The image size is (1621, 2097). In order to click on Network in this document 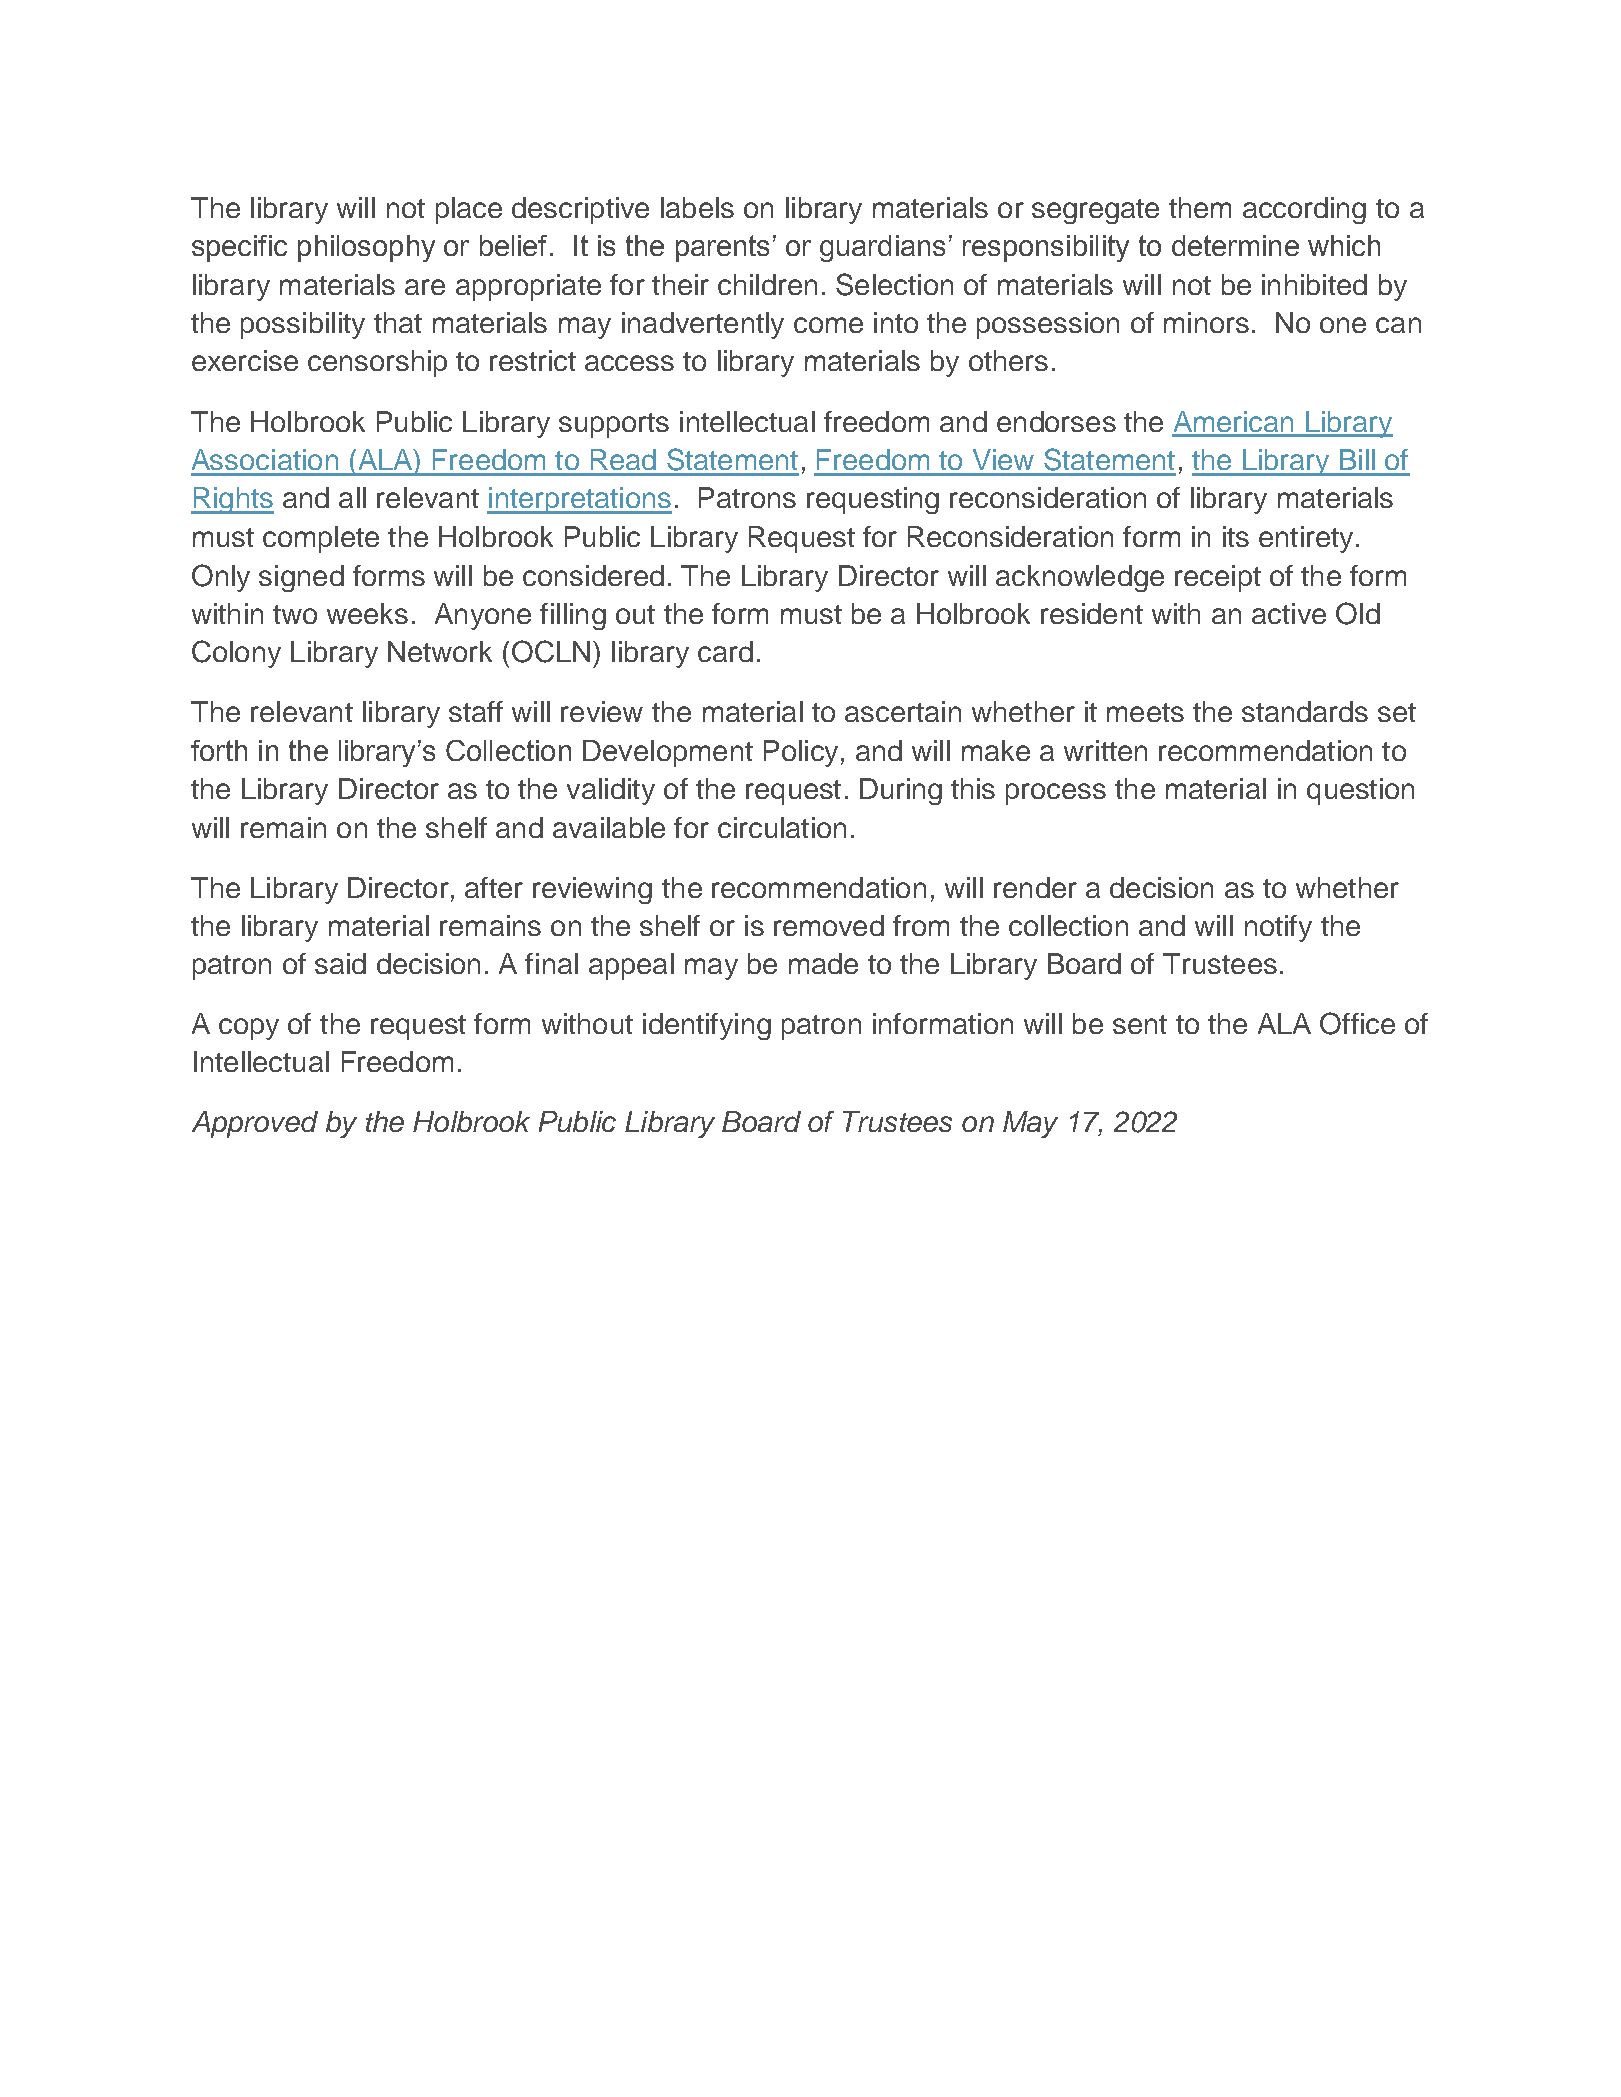, I will do `click(440, 651)`.
